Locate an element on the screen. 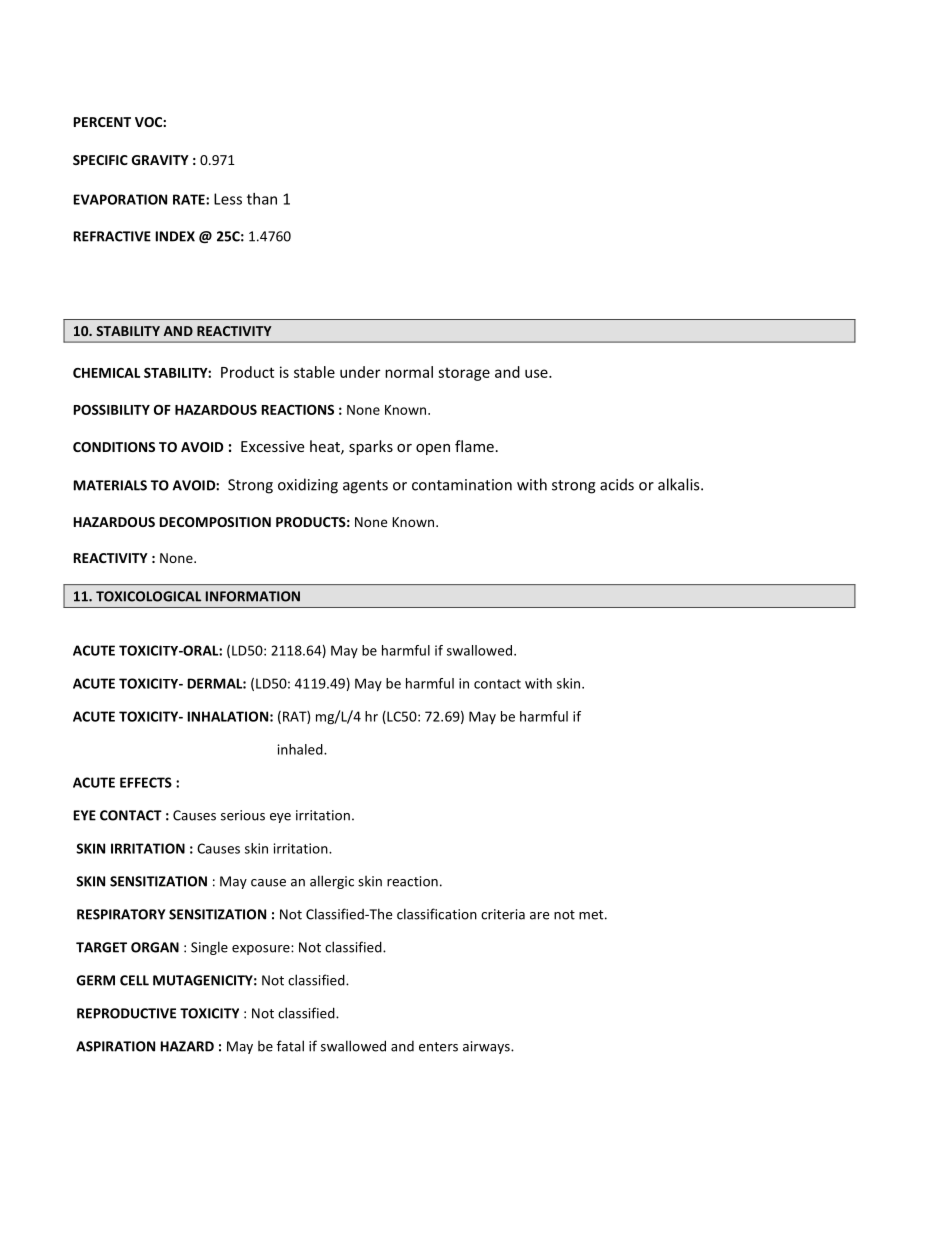  alkalis is located at coordinates (680, 484).
